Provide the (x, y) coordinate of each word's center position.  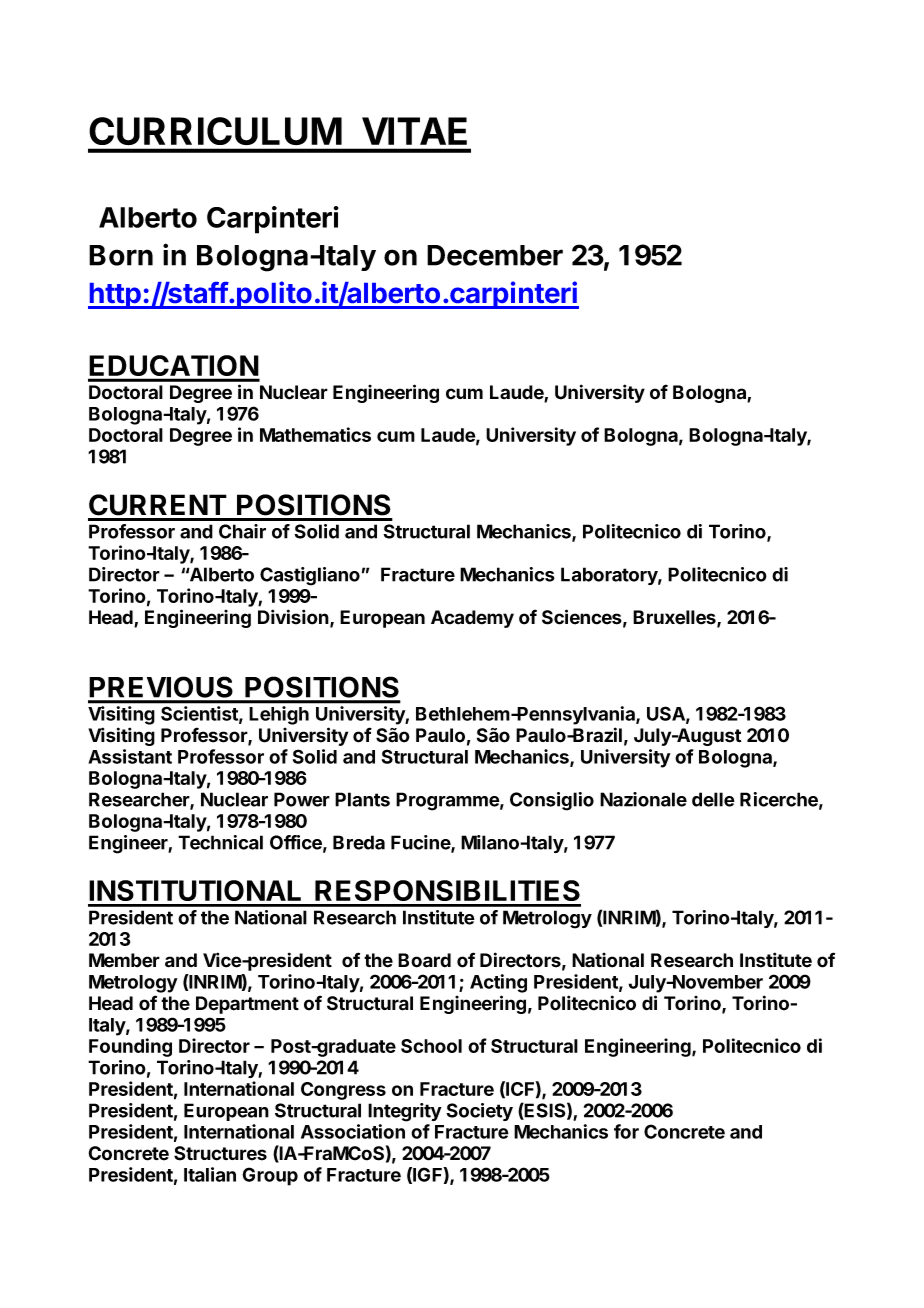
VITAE (414, 131)
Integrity (405, 1112)
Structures (220, 1153)
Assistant (130, 756)
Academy (472, 619)
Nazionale (643, 799)
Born (121, 255)
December (495, 255)
